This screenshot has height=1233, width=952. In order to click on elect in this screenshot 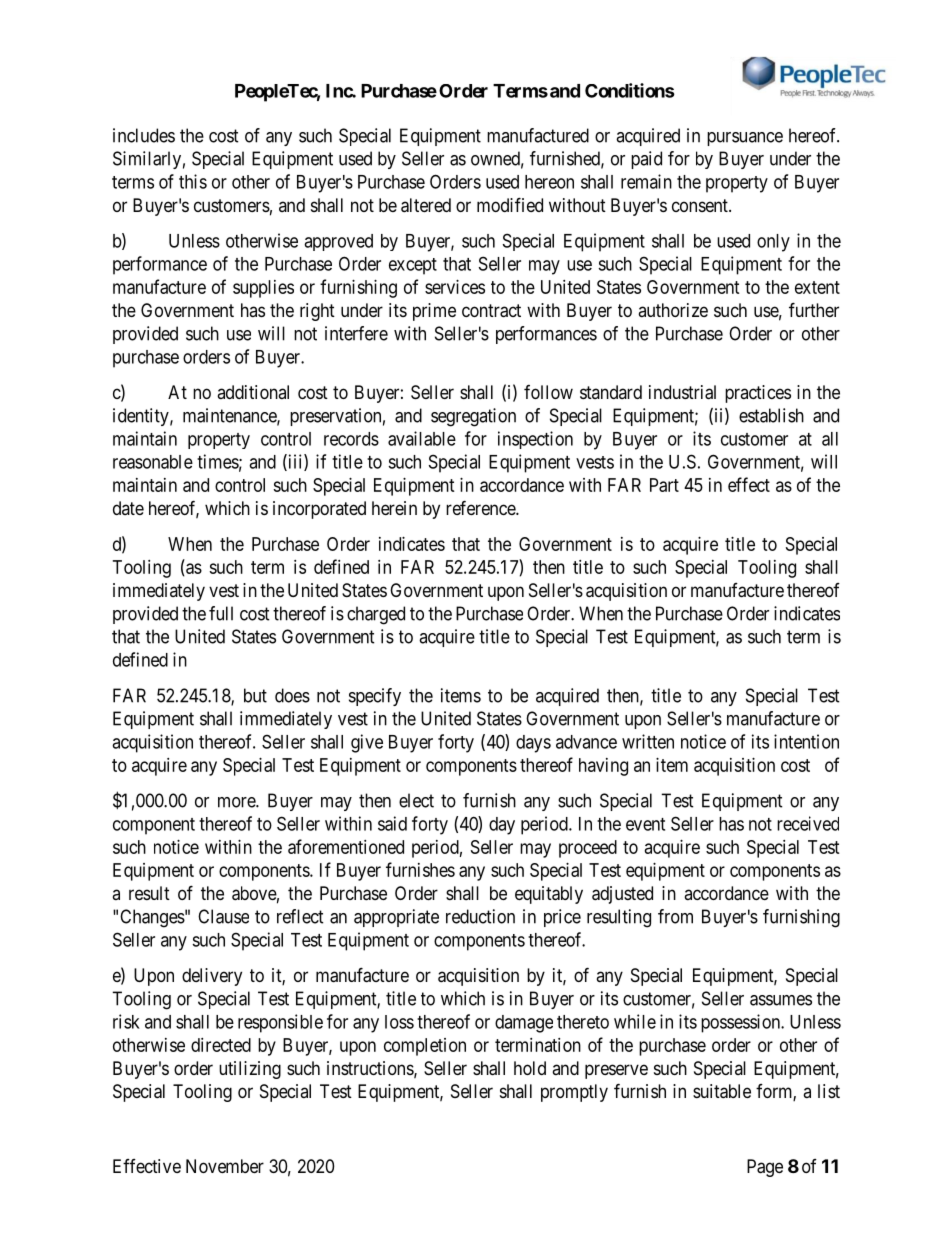, I will do `click(416, 800)`.
